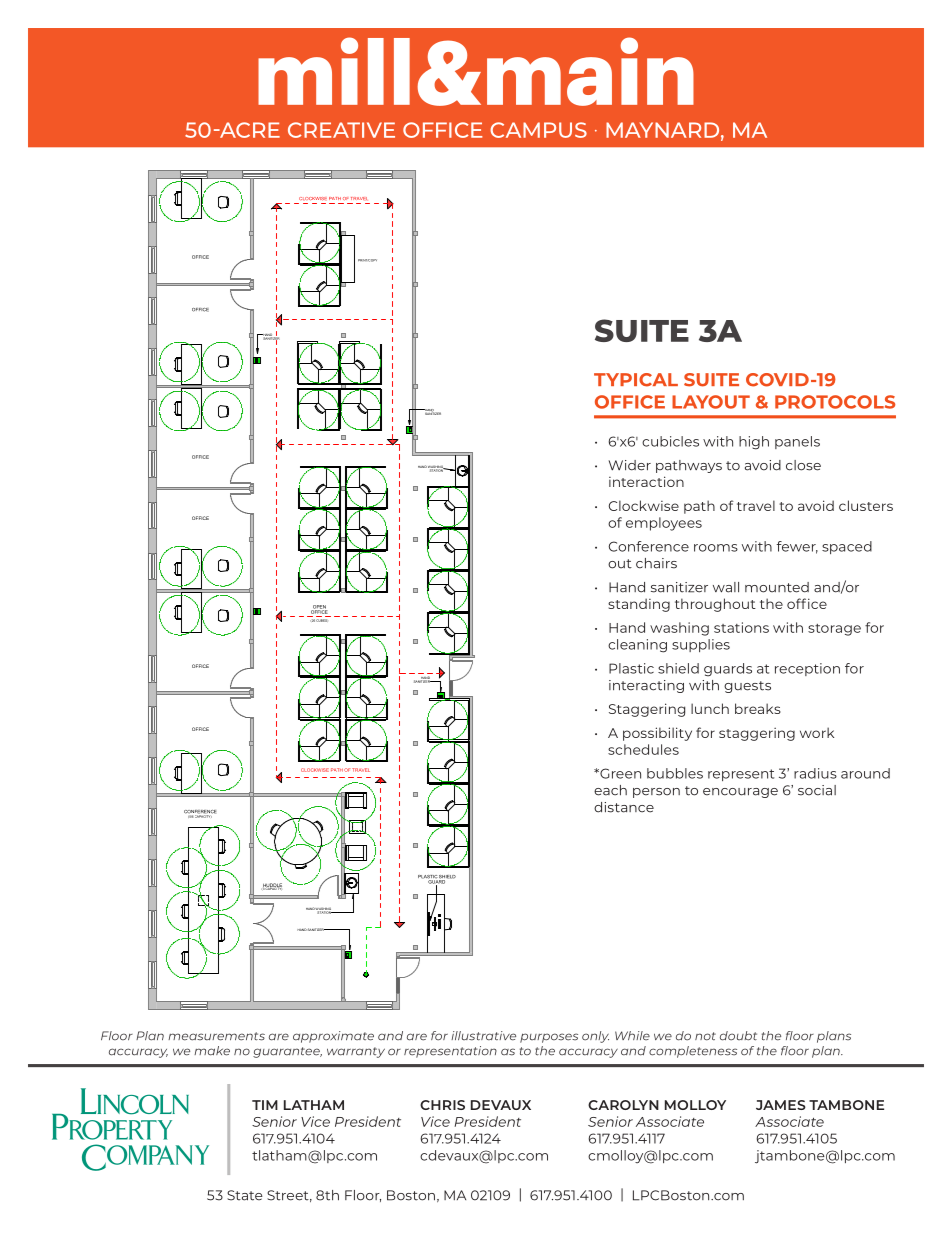 This screenshot has width=952, height=1233. Describe the element at coordinates (321, 620) in the screenshot. I see `CUBES` at that location.
